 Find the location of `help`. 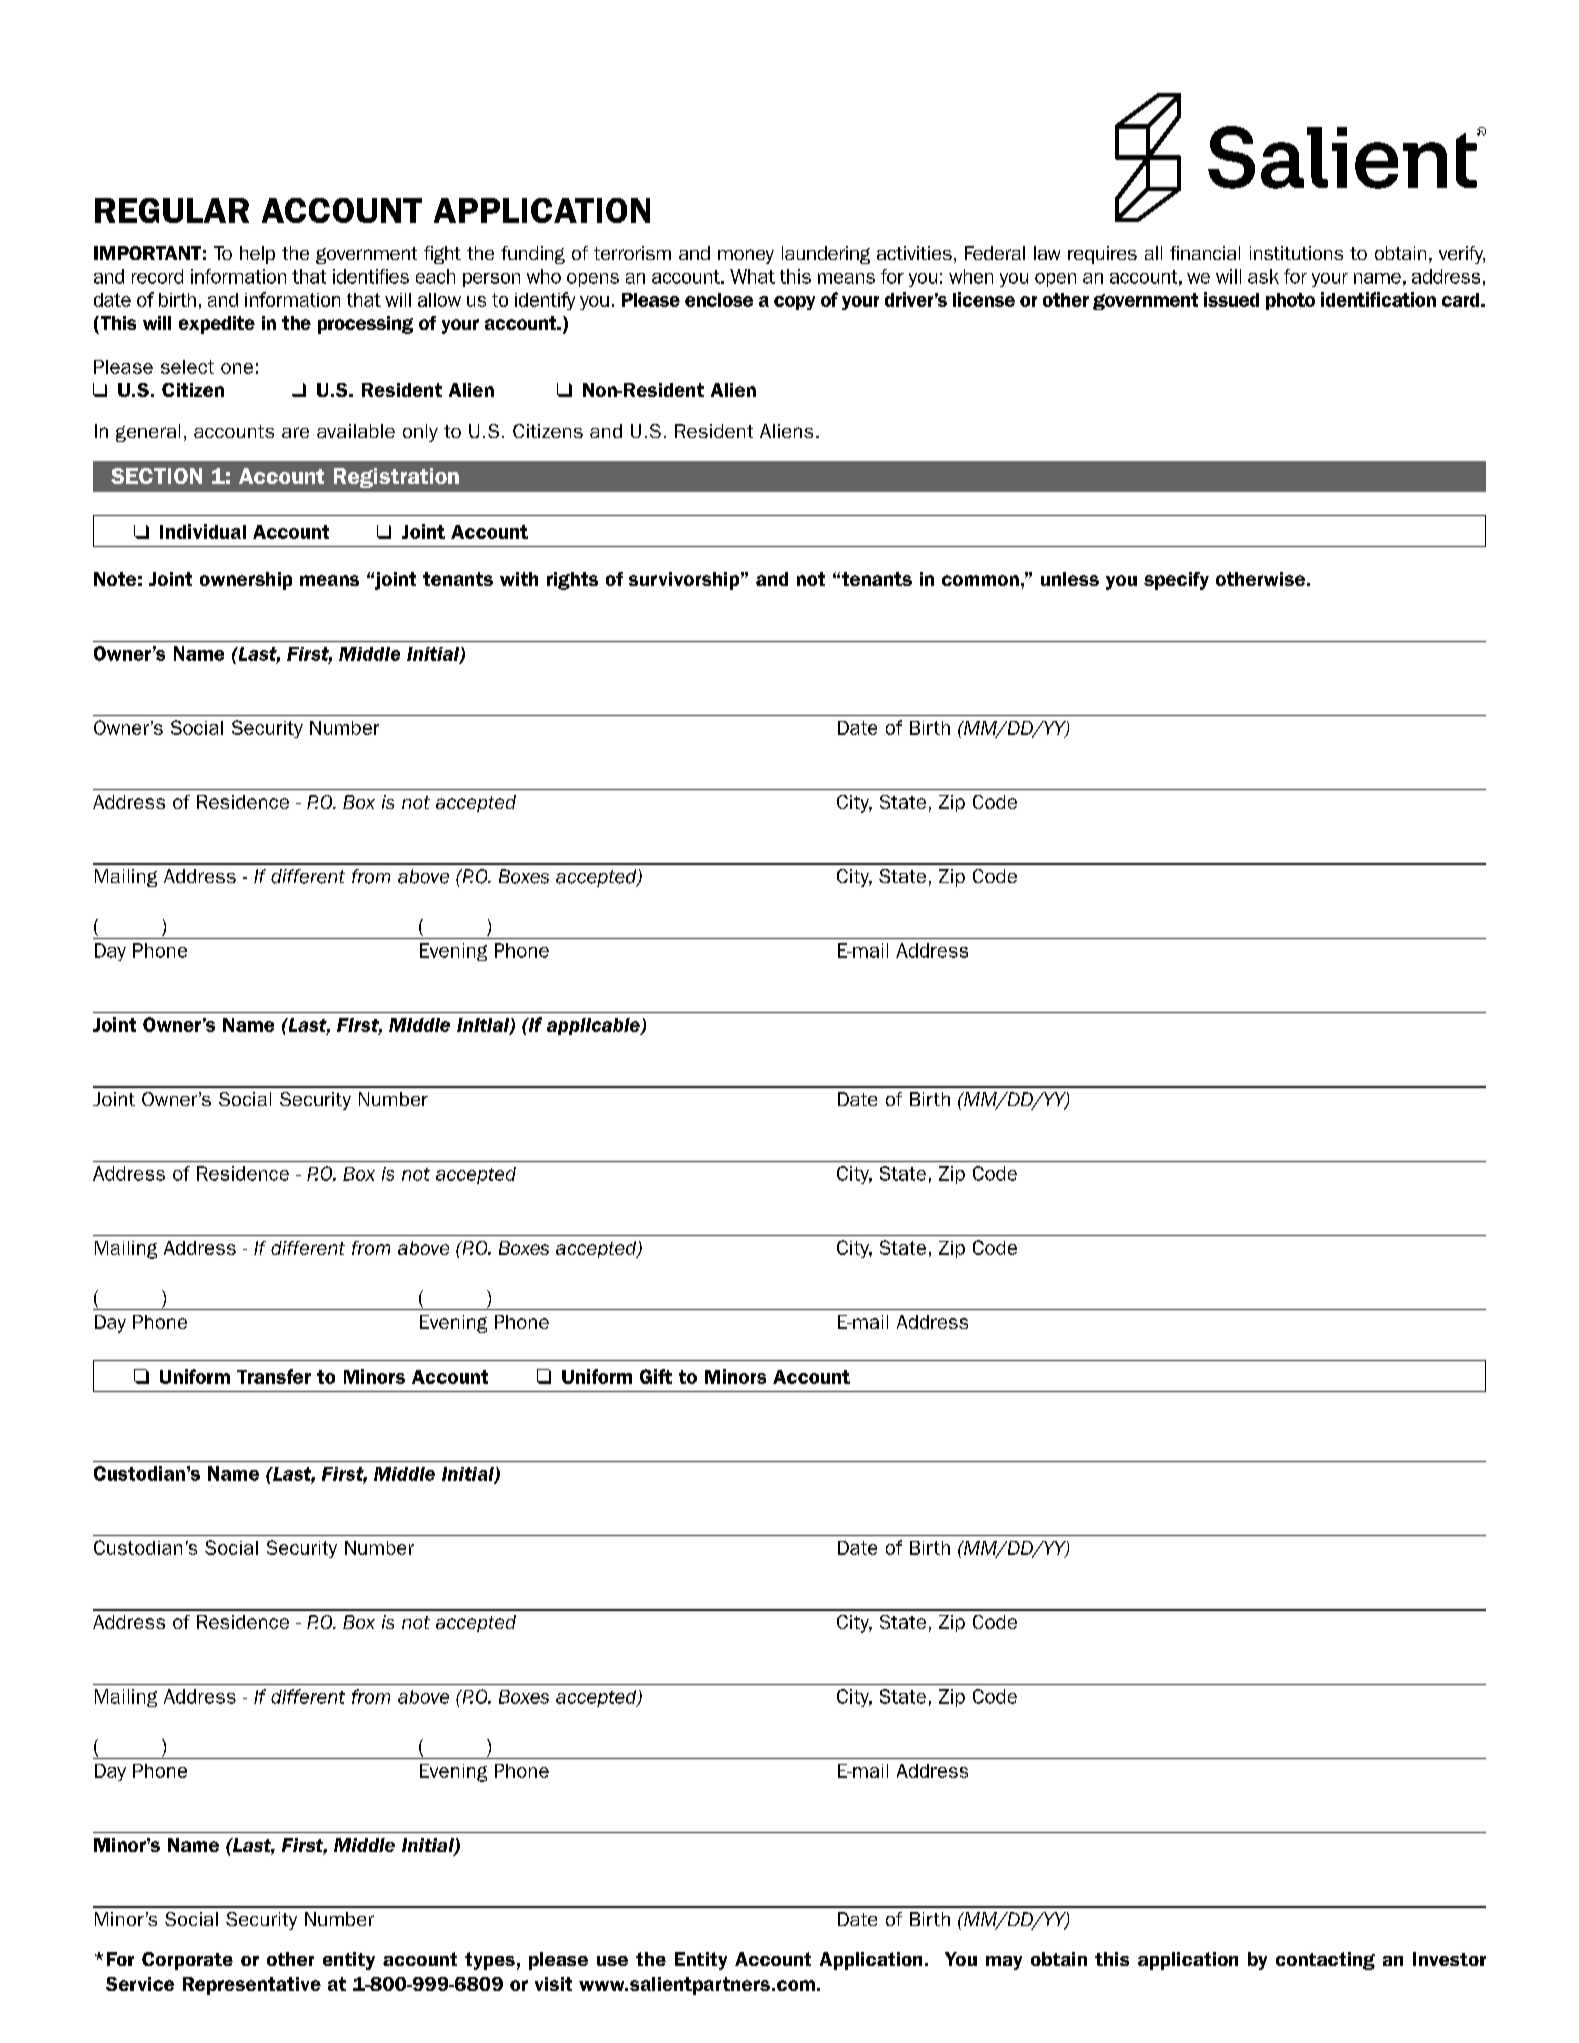

help is located at coordinates (257, 255).
